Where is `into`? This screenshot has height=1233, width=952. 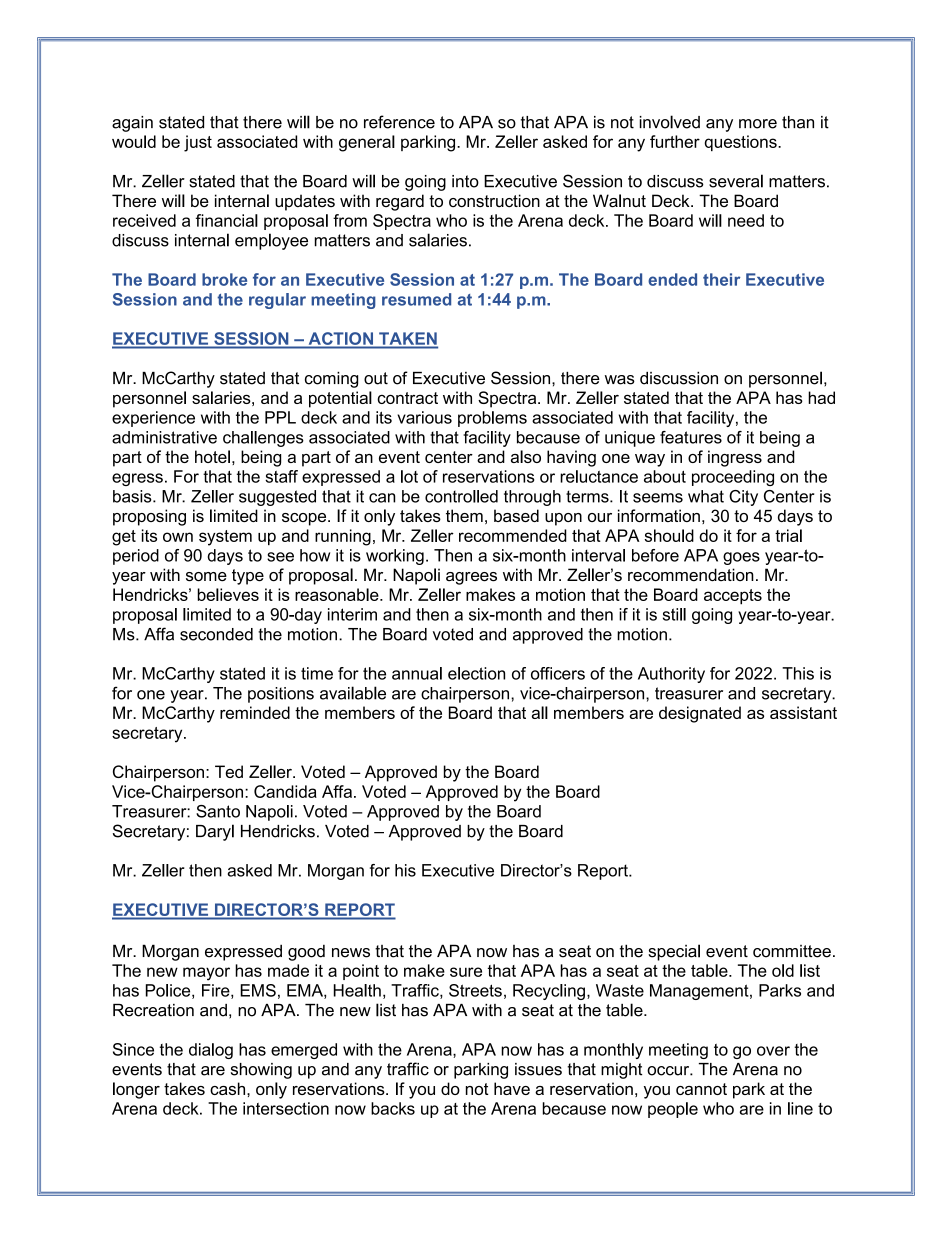 into is located at coordinates (465, 181).
